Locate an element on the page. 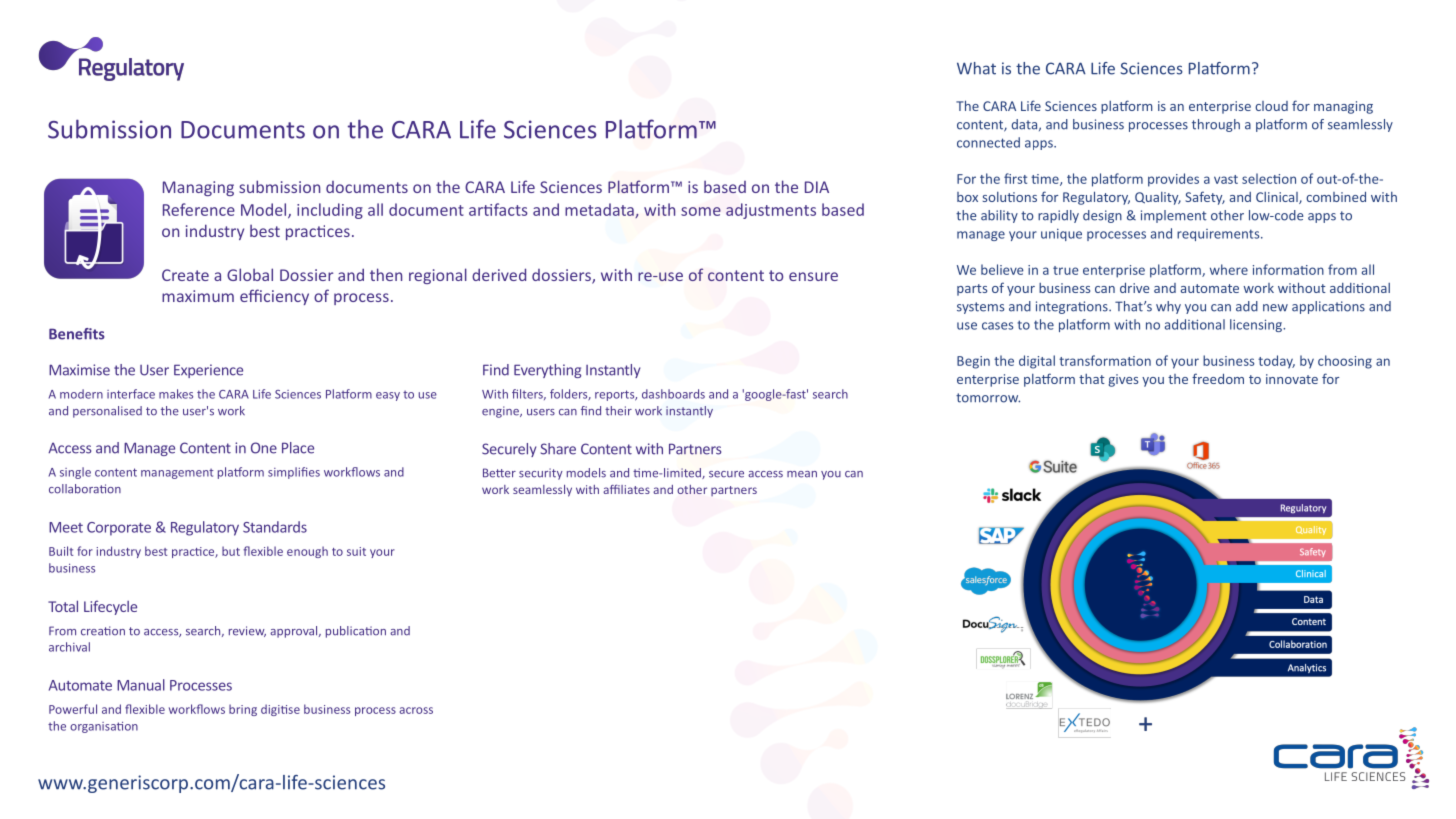  dashboards is located at coordinates (673, 394).
